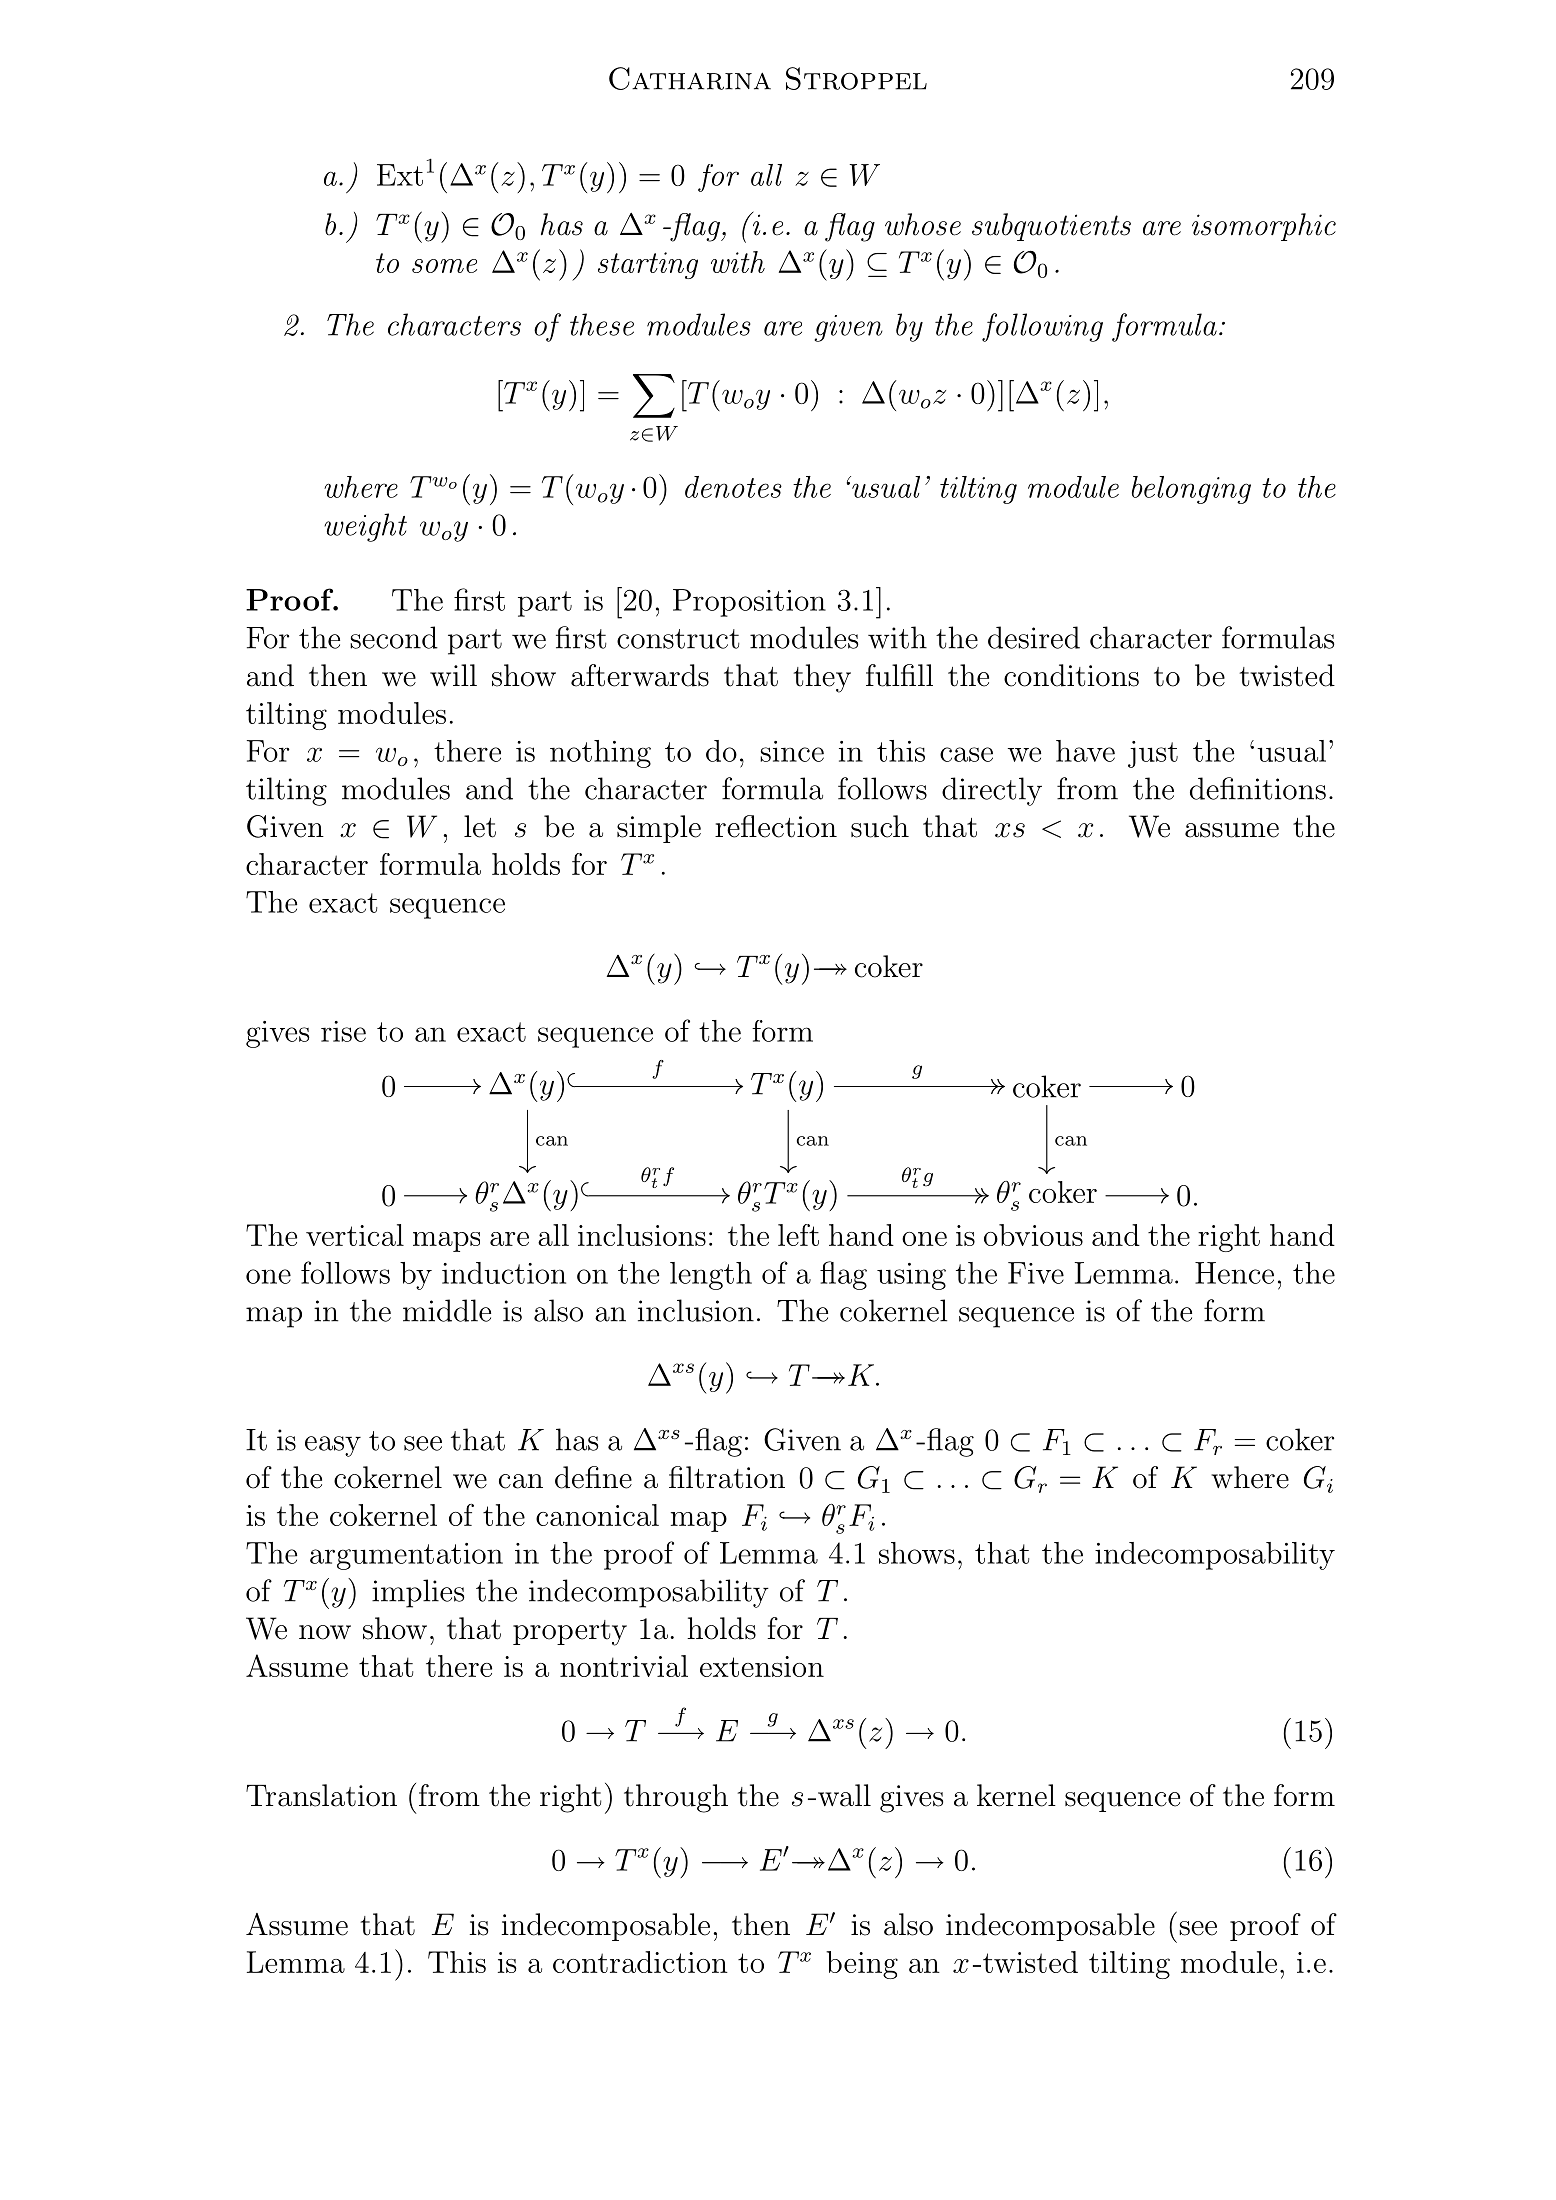 The image size is (1556, 2200). Describe the element at coordinates (1042, 327) in the page. I see `following` at that location.
